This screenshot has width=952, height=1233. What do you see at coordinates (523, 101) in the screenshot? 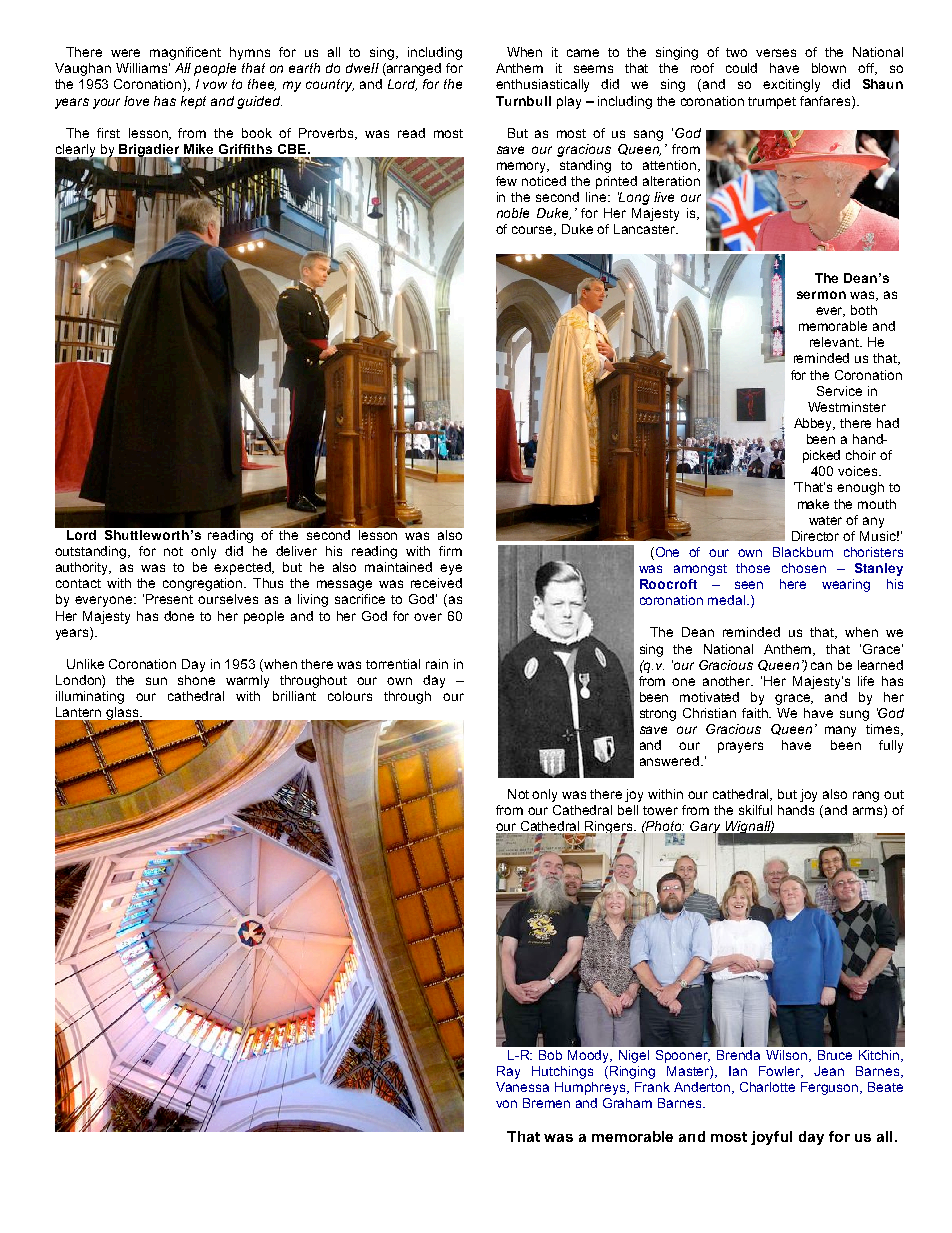
I see `Turnbull` at bounding box center [523, 101].
